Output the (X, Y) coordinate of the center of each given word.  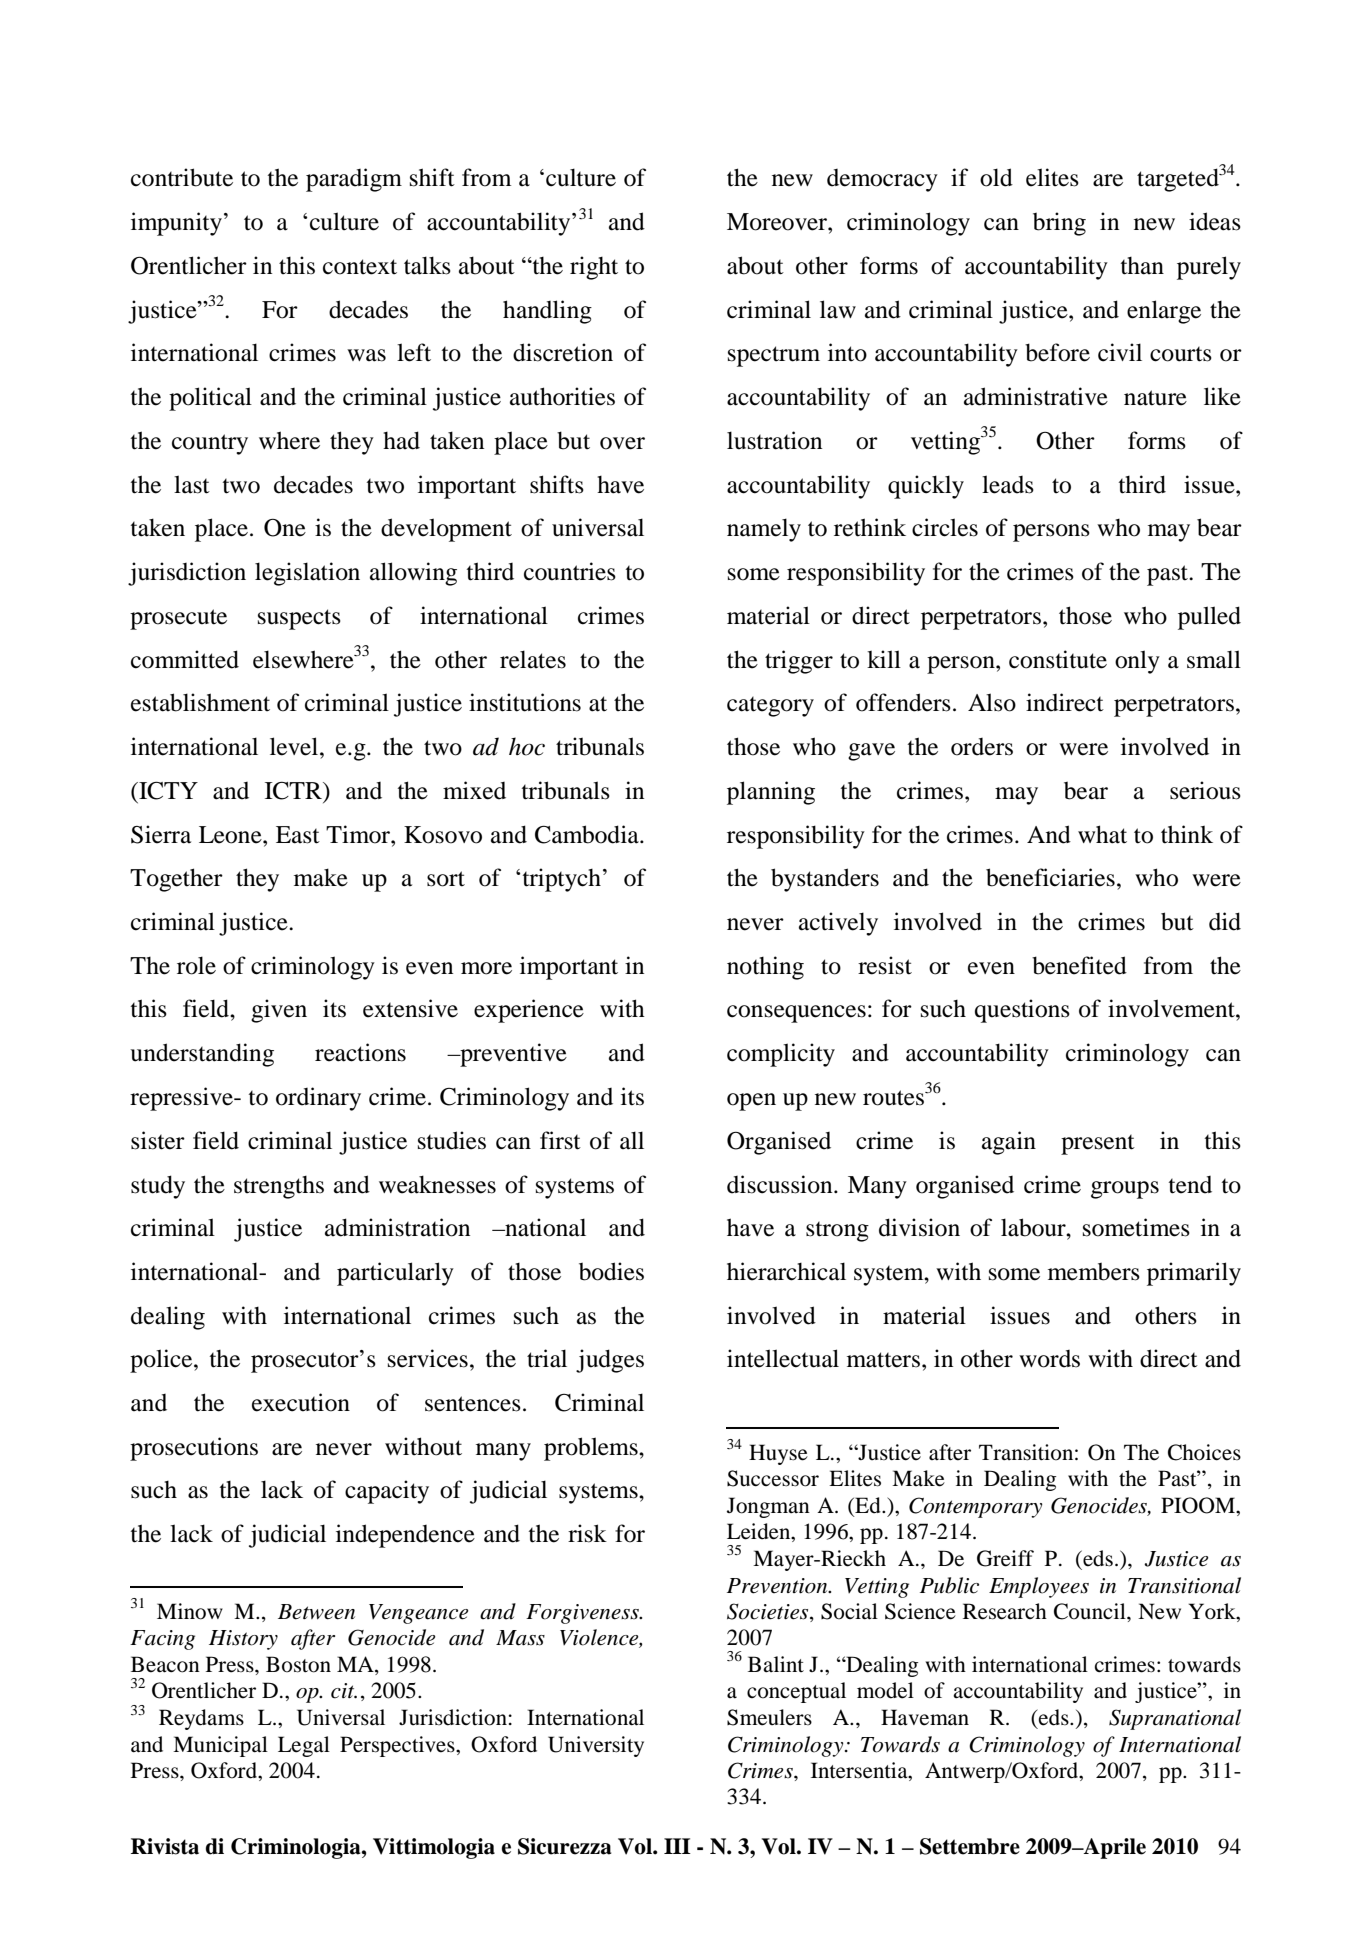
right (594, 268)
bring (1059, 224)
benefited (1079, 965)
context (360, 267)
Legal (304, 1746)
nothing (765, 968)
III (677, 1846)
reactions (360, 1052)
